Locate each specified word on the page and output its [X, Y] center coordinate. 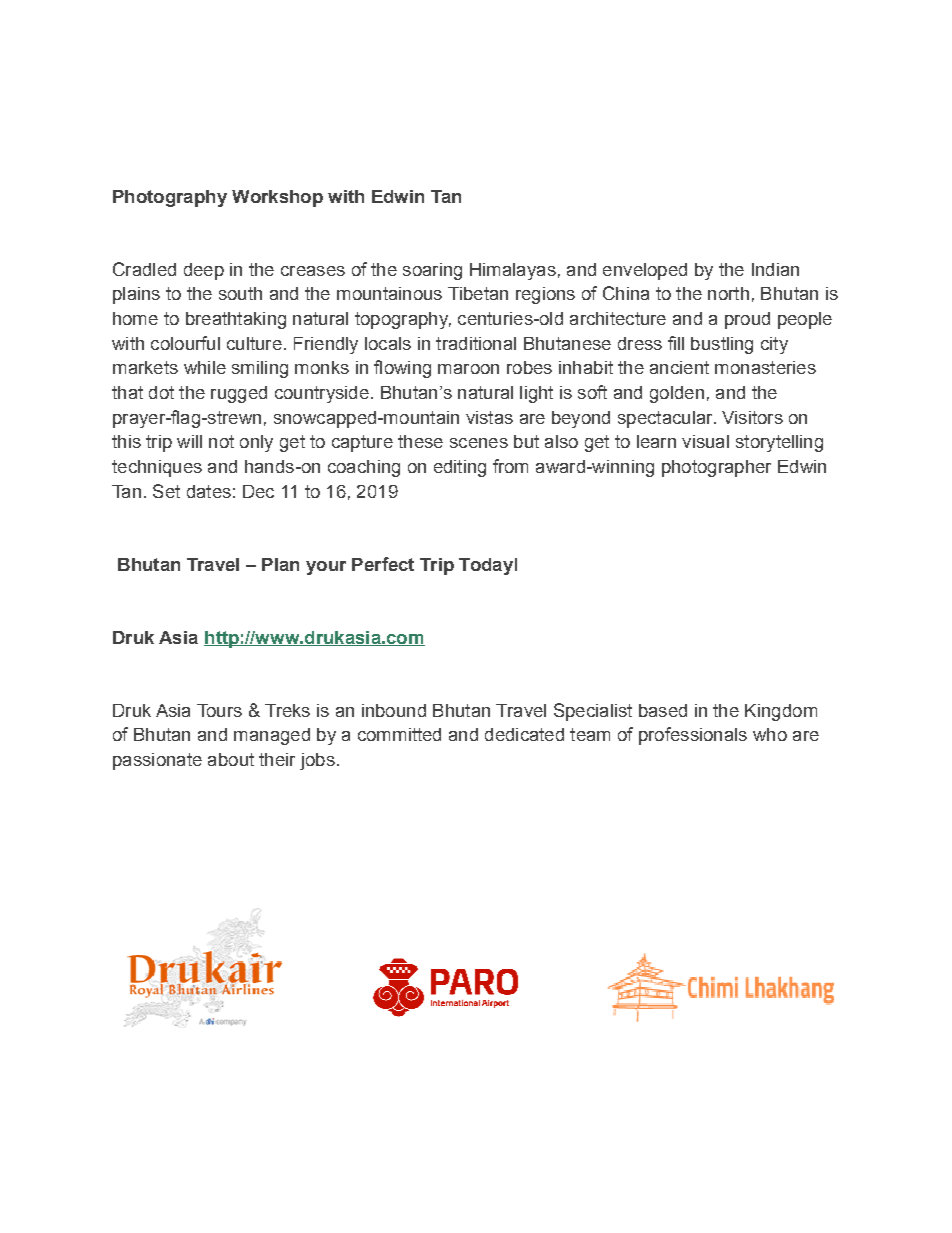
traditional [476, 343]
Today [486, 566]
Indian [775, 269]
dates [209, 491]
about [231, 759]
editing [460, 468]
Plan [280, 564]
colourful [185, 343]
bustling [722, 345]
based [663, 710]
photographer [716, 468]
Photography [170, 198]
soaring [432, 271]
